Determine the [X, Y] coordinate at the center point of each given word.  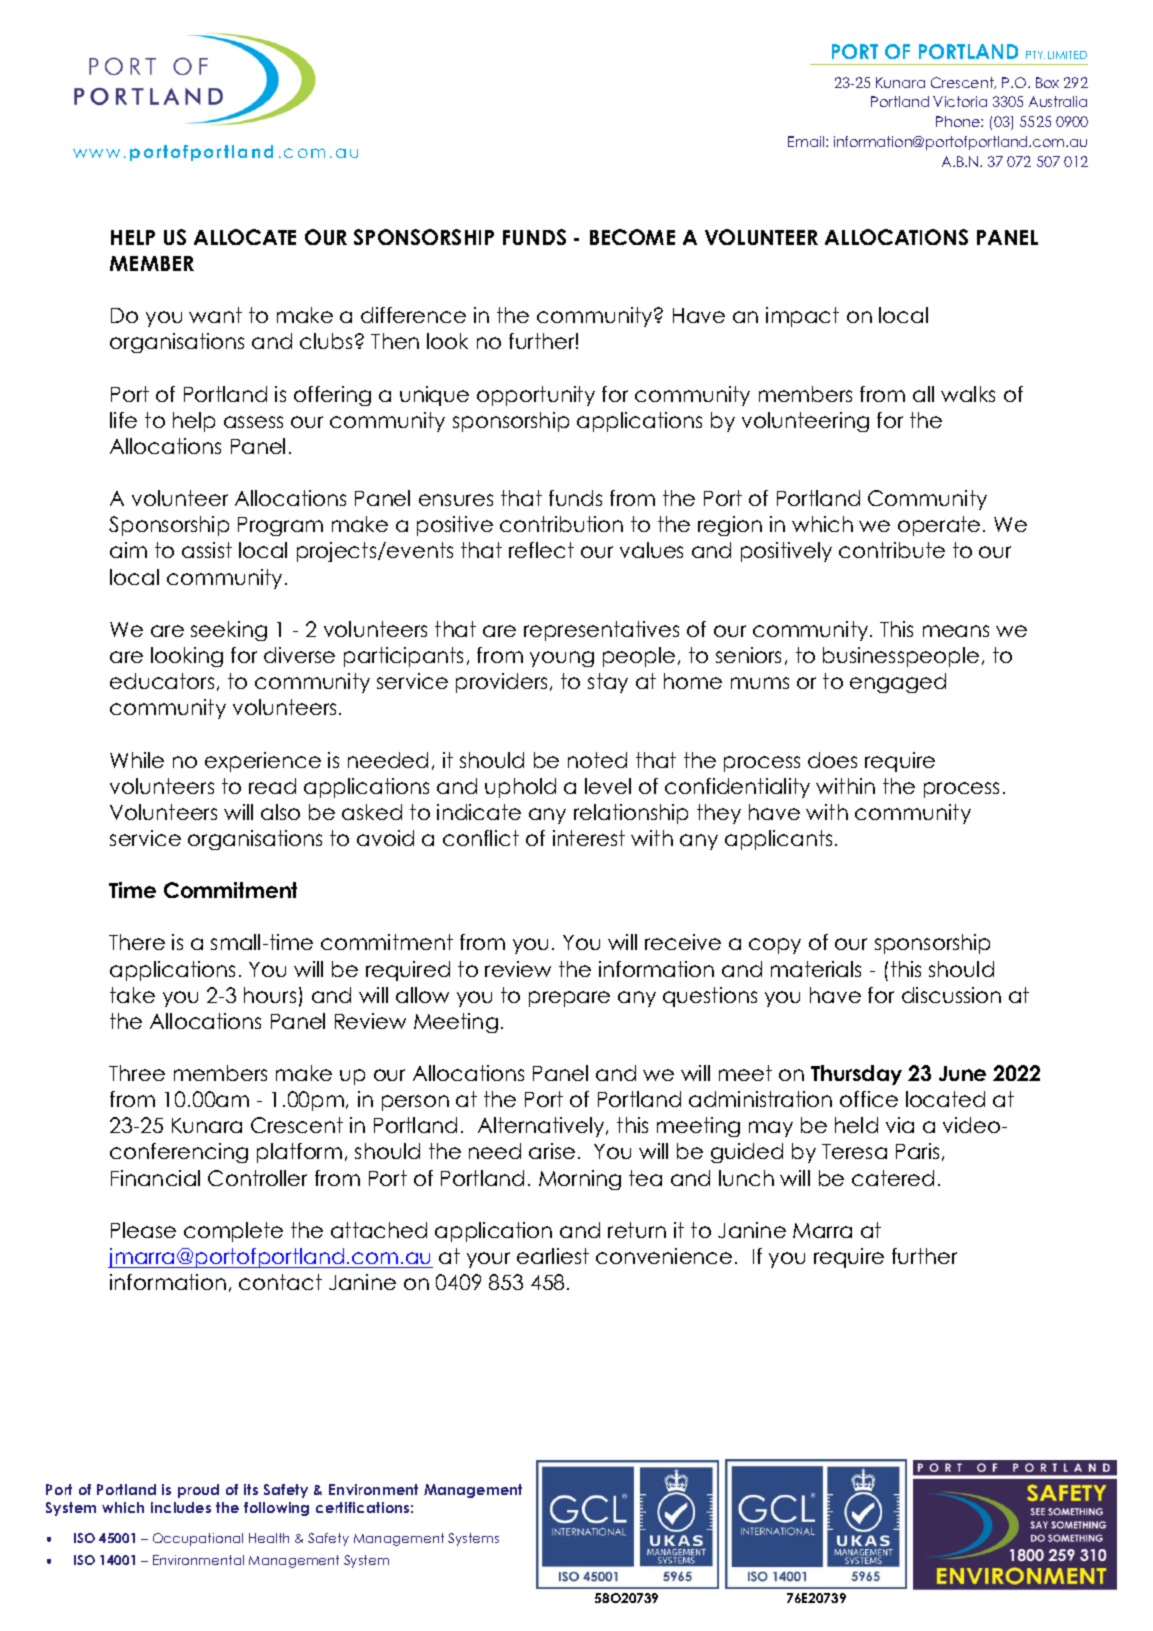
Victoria [960, 101]
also [280, 812]
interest [589, 838]
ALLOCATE [245, 237]
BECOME [632, 237]
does [832, 760]
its [251, 1489]
